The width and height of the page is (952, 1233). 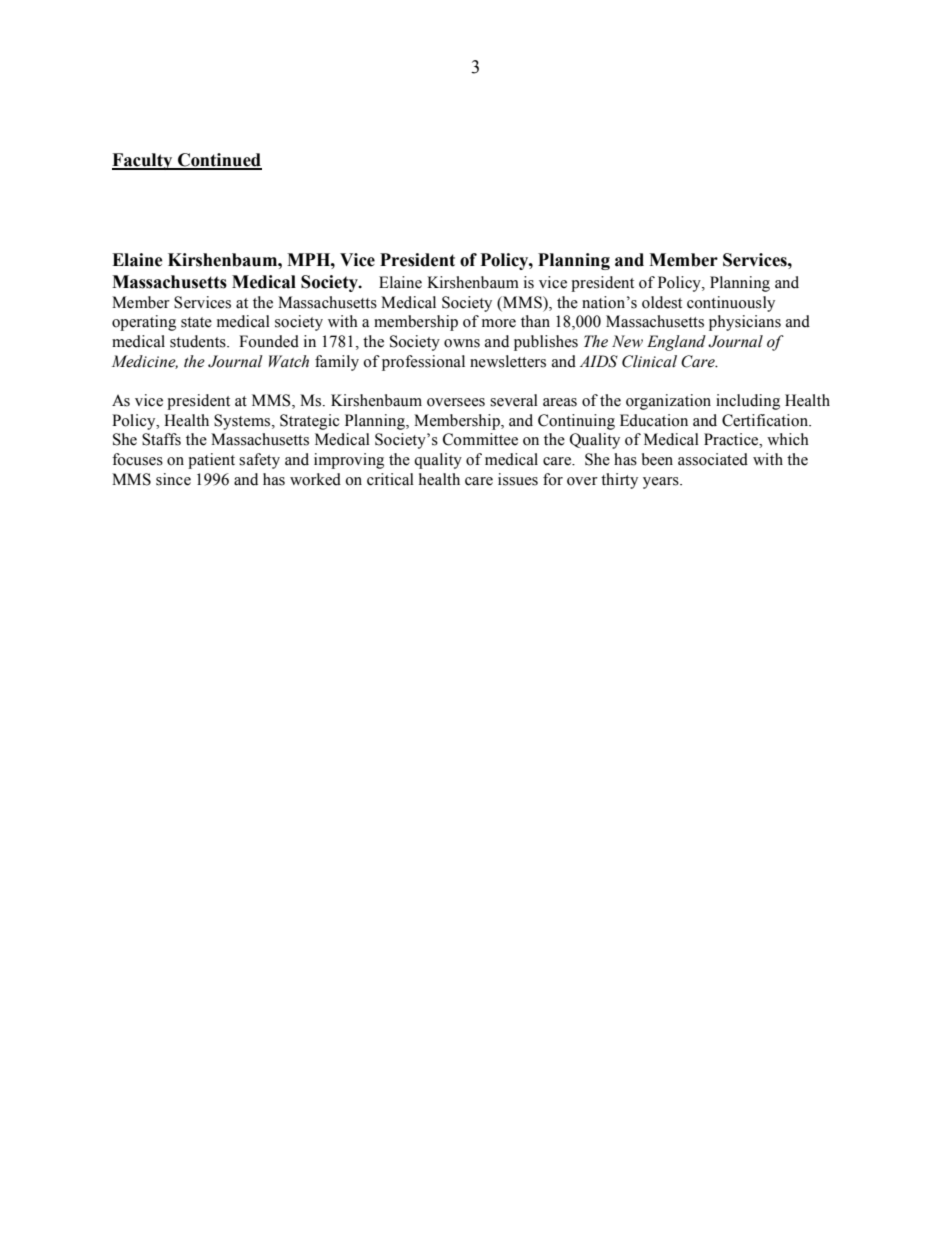 I want to click on issues, so click(x=518, y=479).
